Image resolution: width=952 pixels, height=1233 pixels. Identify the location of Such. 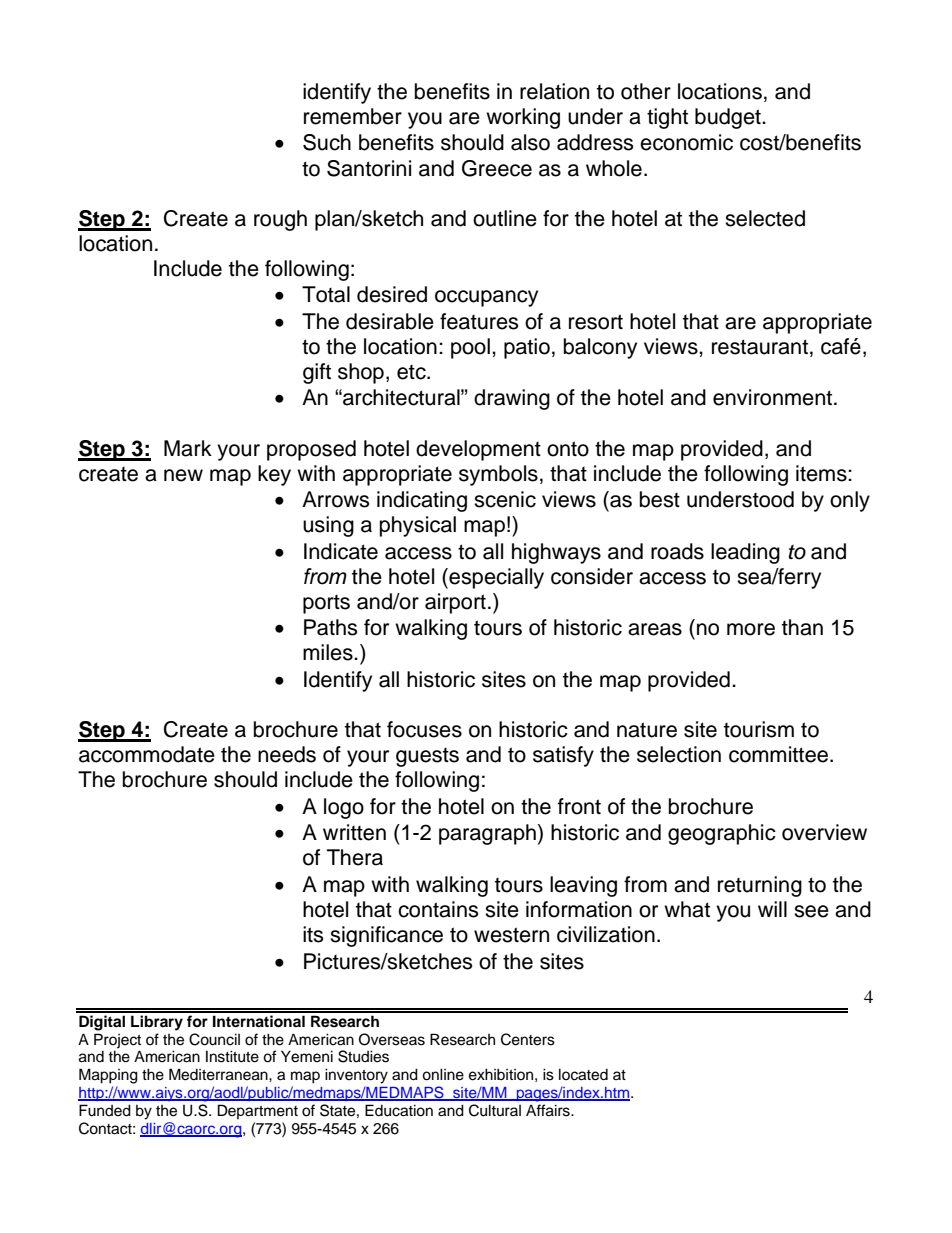
(327, 142).
